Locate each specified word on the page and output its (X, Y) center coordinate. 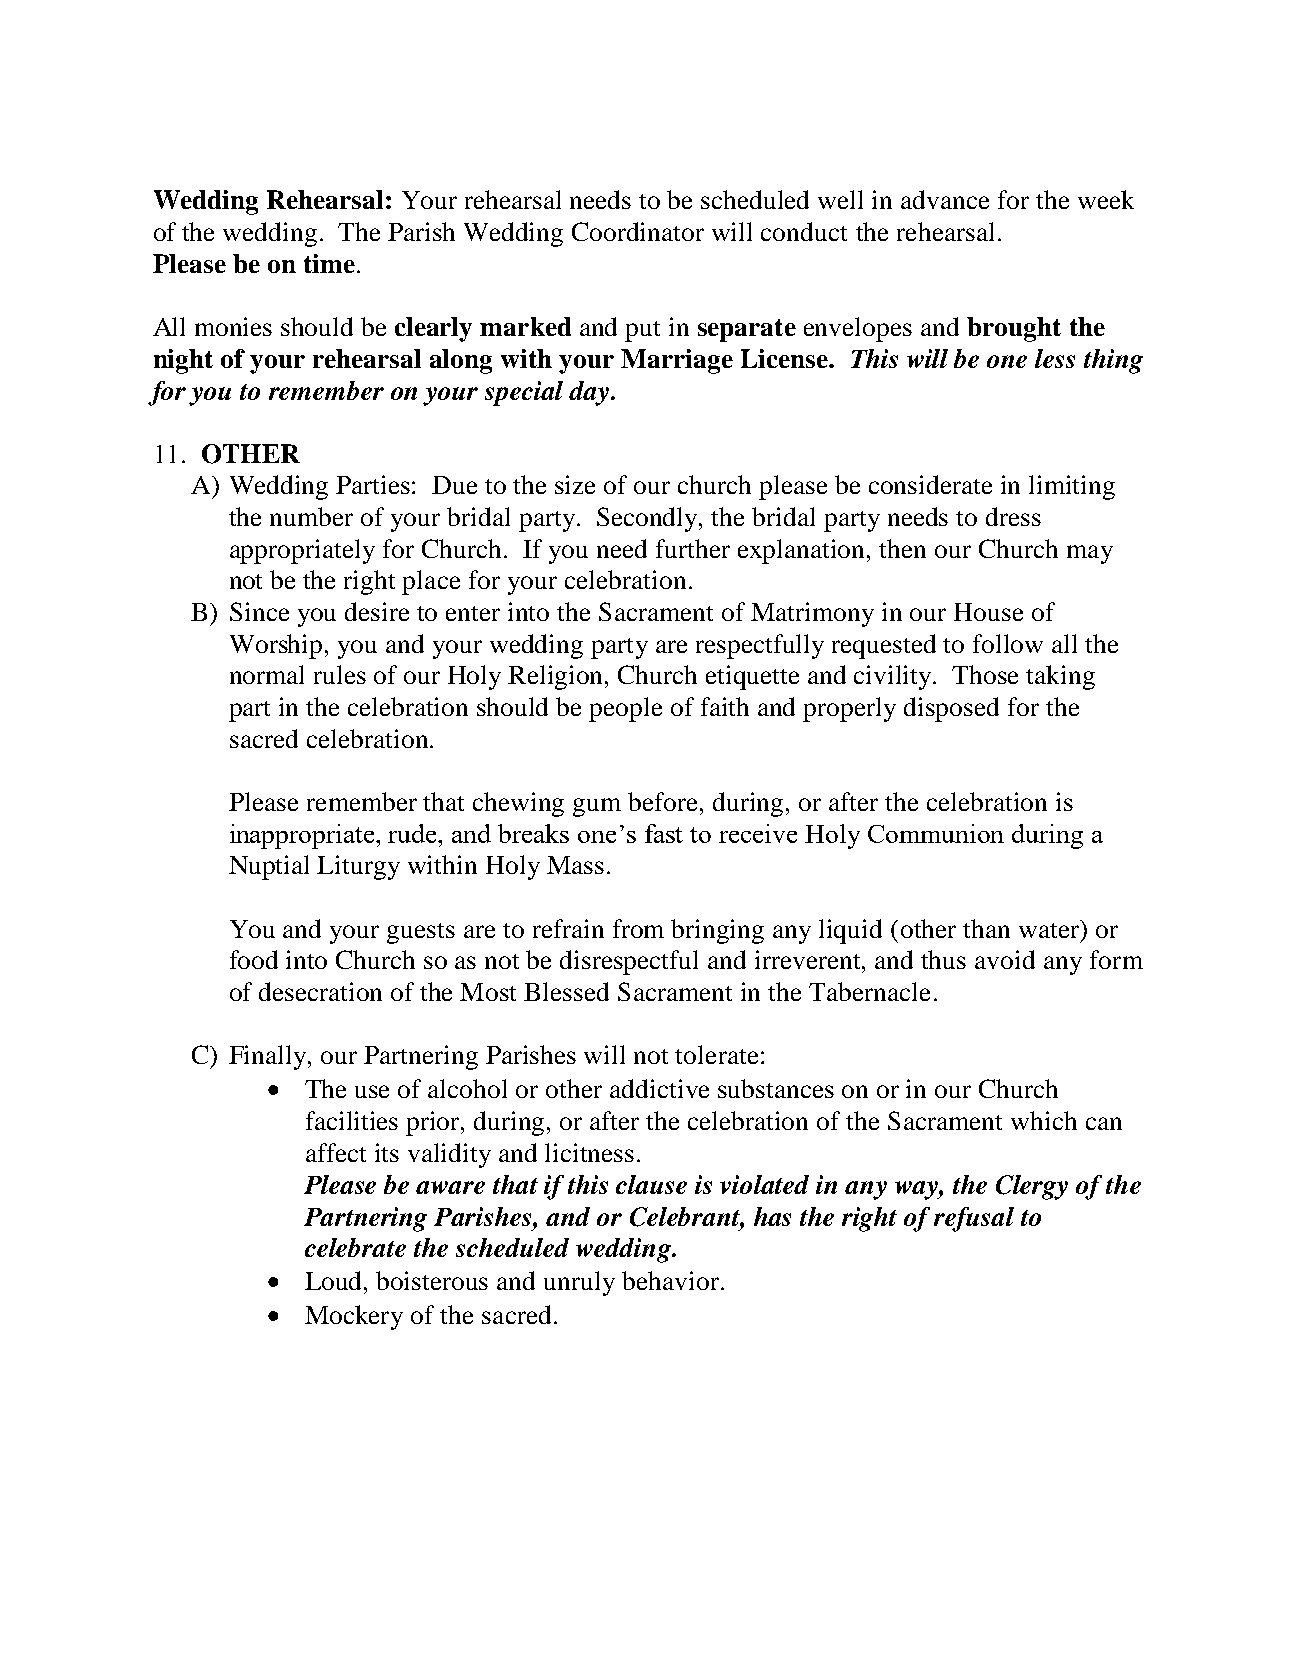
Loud (335, 1280)
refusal (974, 1219)
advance (945, 199)
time (329, 263)
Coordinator (638, 231)
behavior (670, 1280)
